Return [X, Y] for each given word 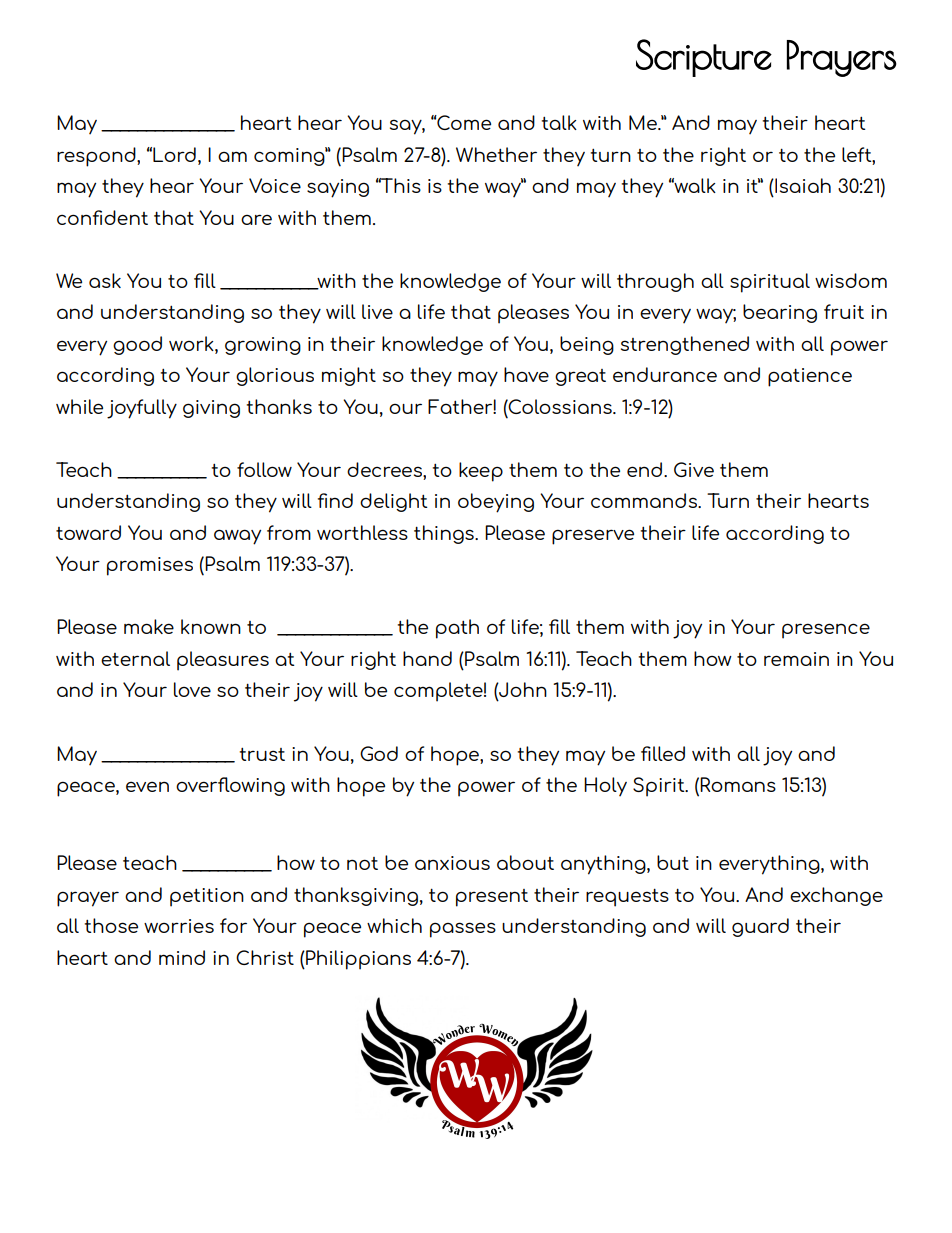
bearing [780, 313]
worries [179, 926]
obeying [496, 503]
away [237, 537]
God [379, 753]
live [377, 311]
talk [559, 122]
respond [97, 157]
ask [105, 280]
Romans [738, 784]
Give [694, 469]
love [192, 689]
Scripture [704, 58]
